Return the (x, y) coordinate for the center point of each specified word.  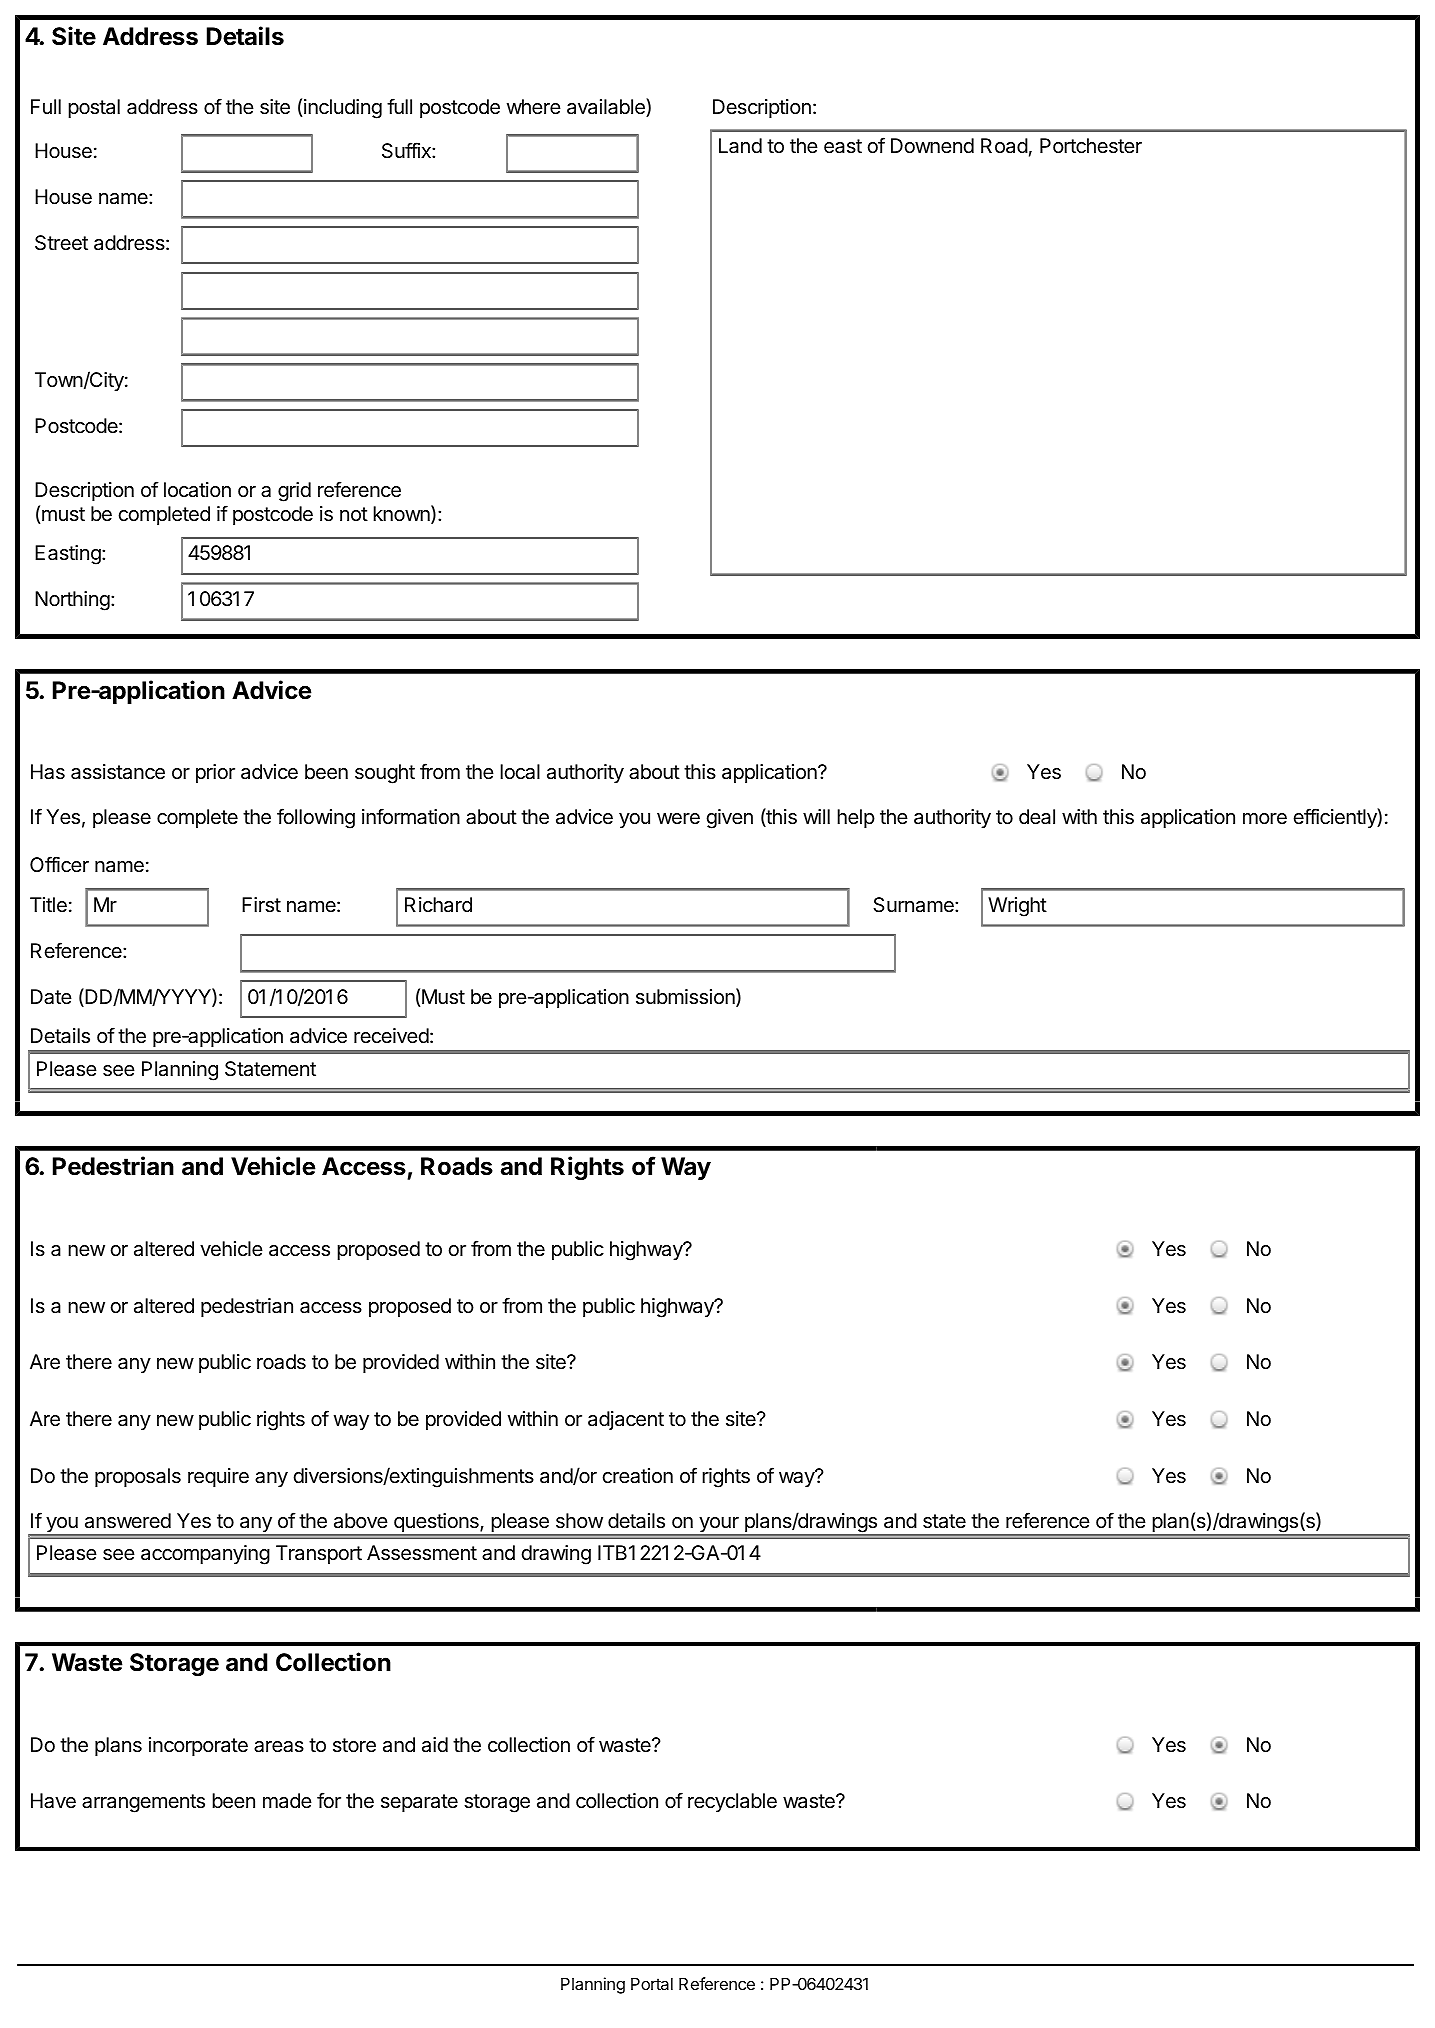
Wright (1017, 907)
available (607, 107)
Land (740, 146)
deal (1037, 817)
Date (51, 997)
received (391, 1035)
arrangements (143, 1803)
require (218, 1477)
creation (637, 1476)
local (520, 772)
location (197, 490)
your (719, 1526)
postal (94, 108)
